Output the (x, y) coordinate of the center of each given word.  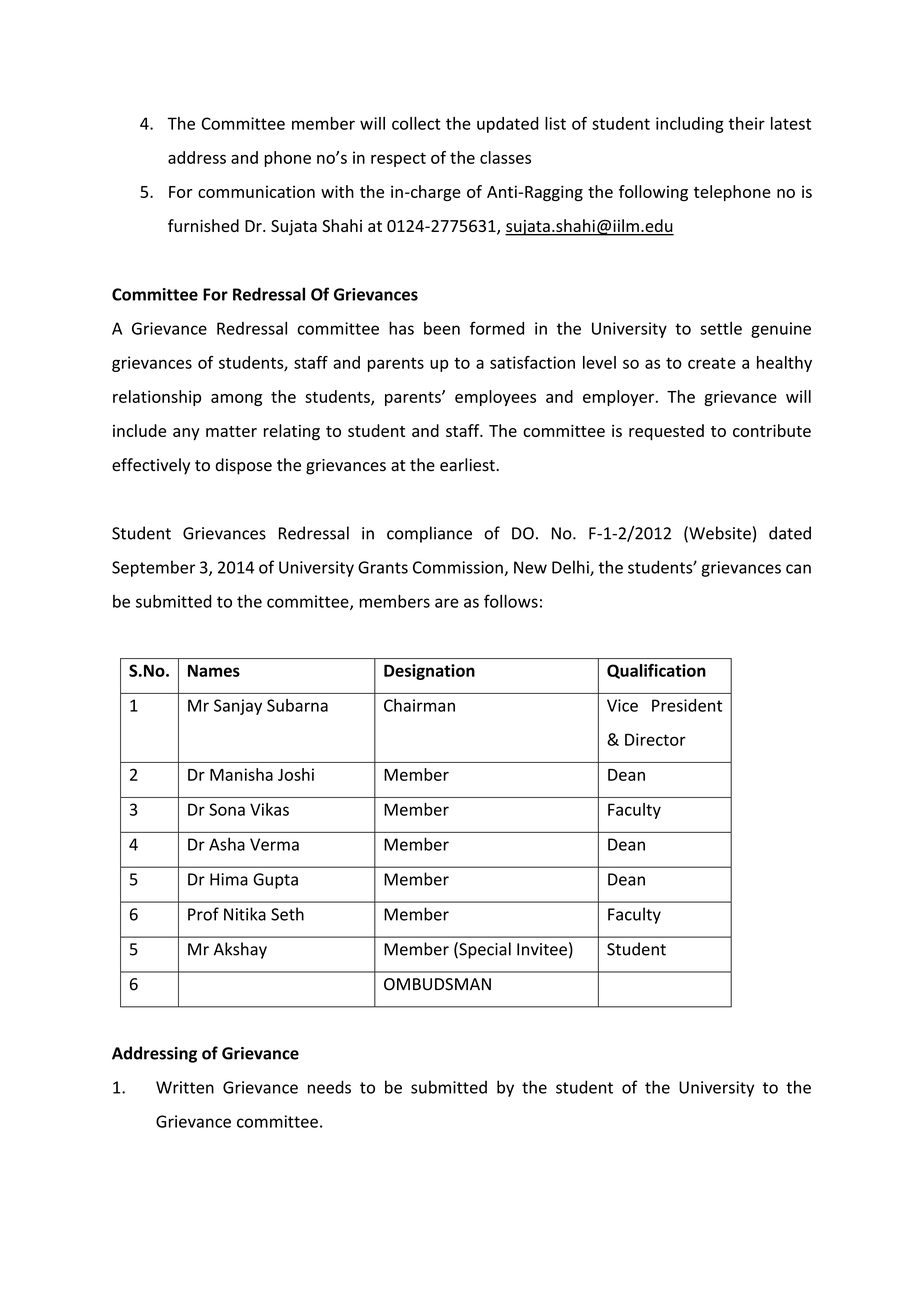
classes (505, 157)
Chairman (419, 705)
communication (256, 191)
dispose (244, 466)
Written (185, 1087)
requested (666, 432)
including (690, 125)
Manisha (241, 774)
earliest (468, 465)
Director (655, 739)
